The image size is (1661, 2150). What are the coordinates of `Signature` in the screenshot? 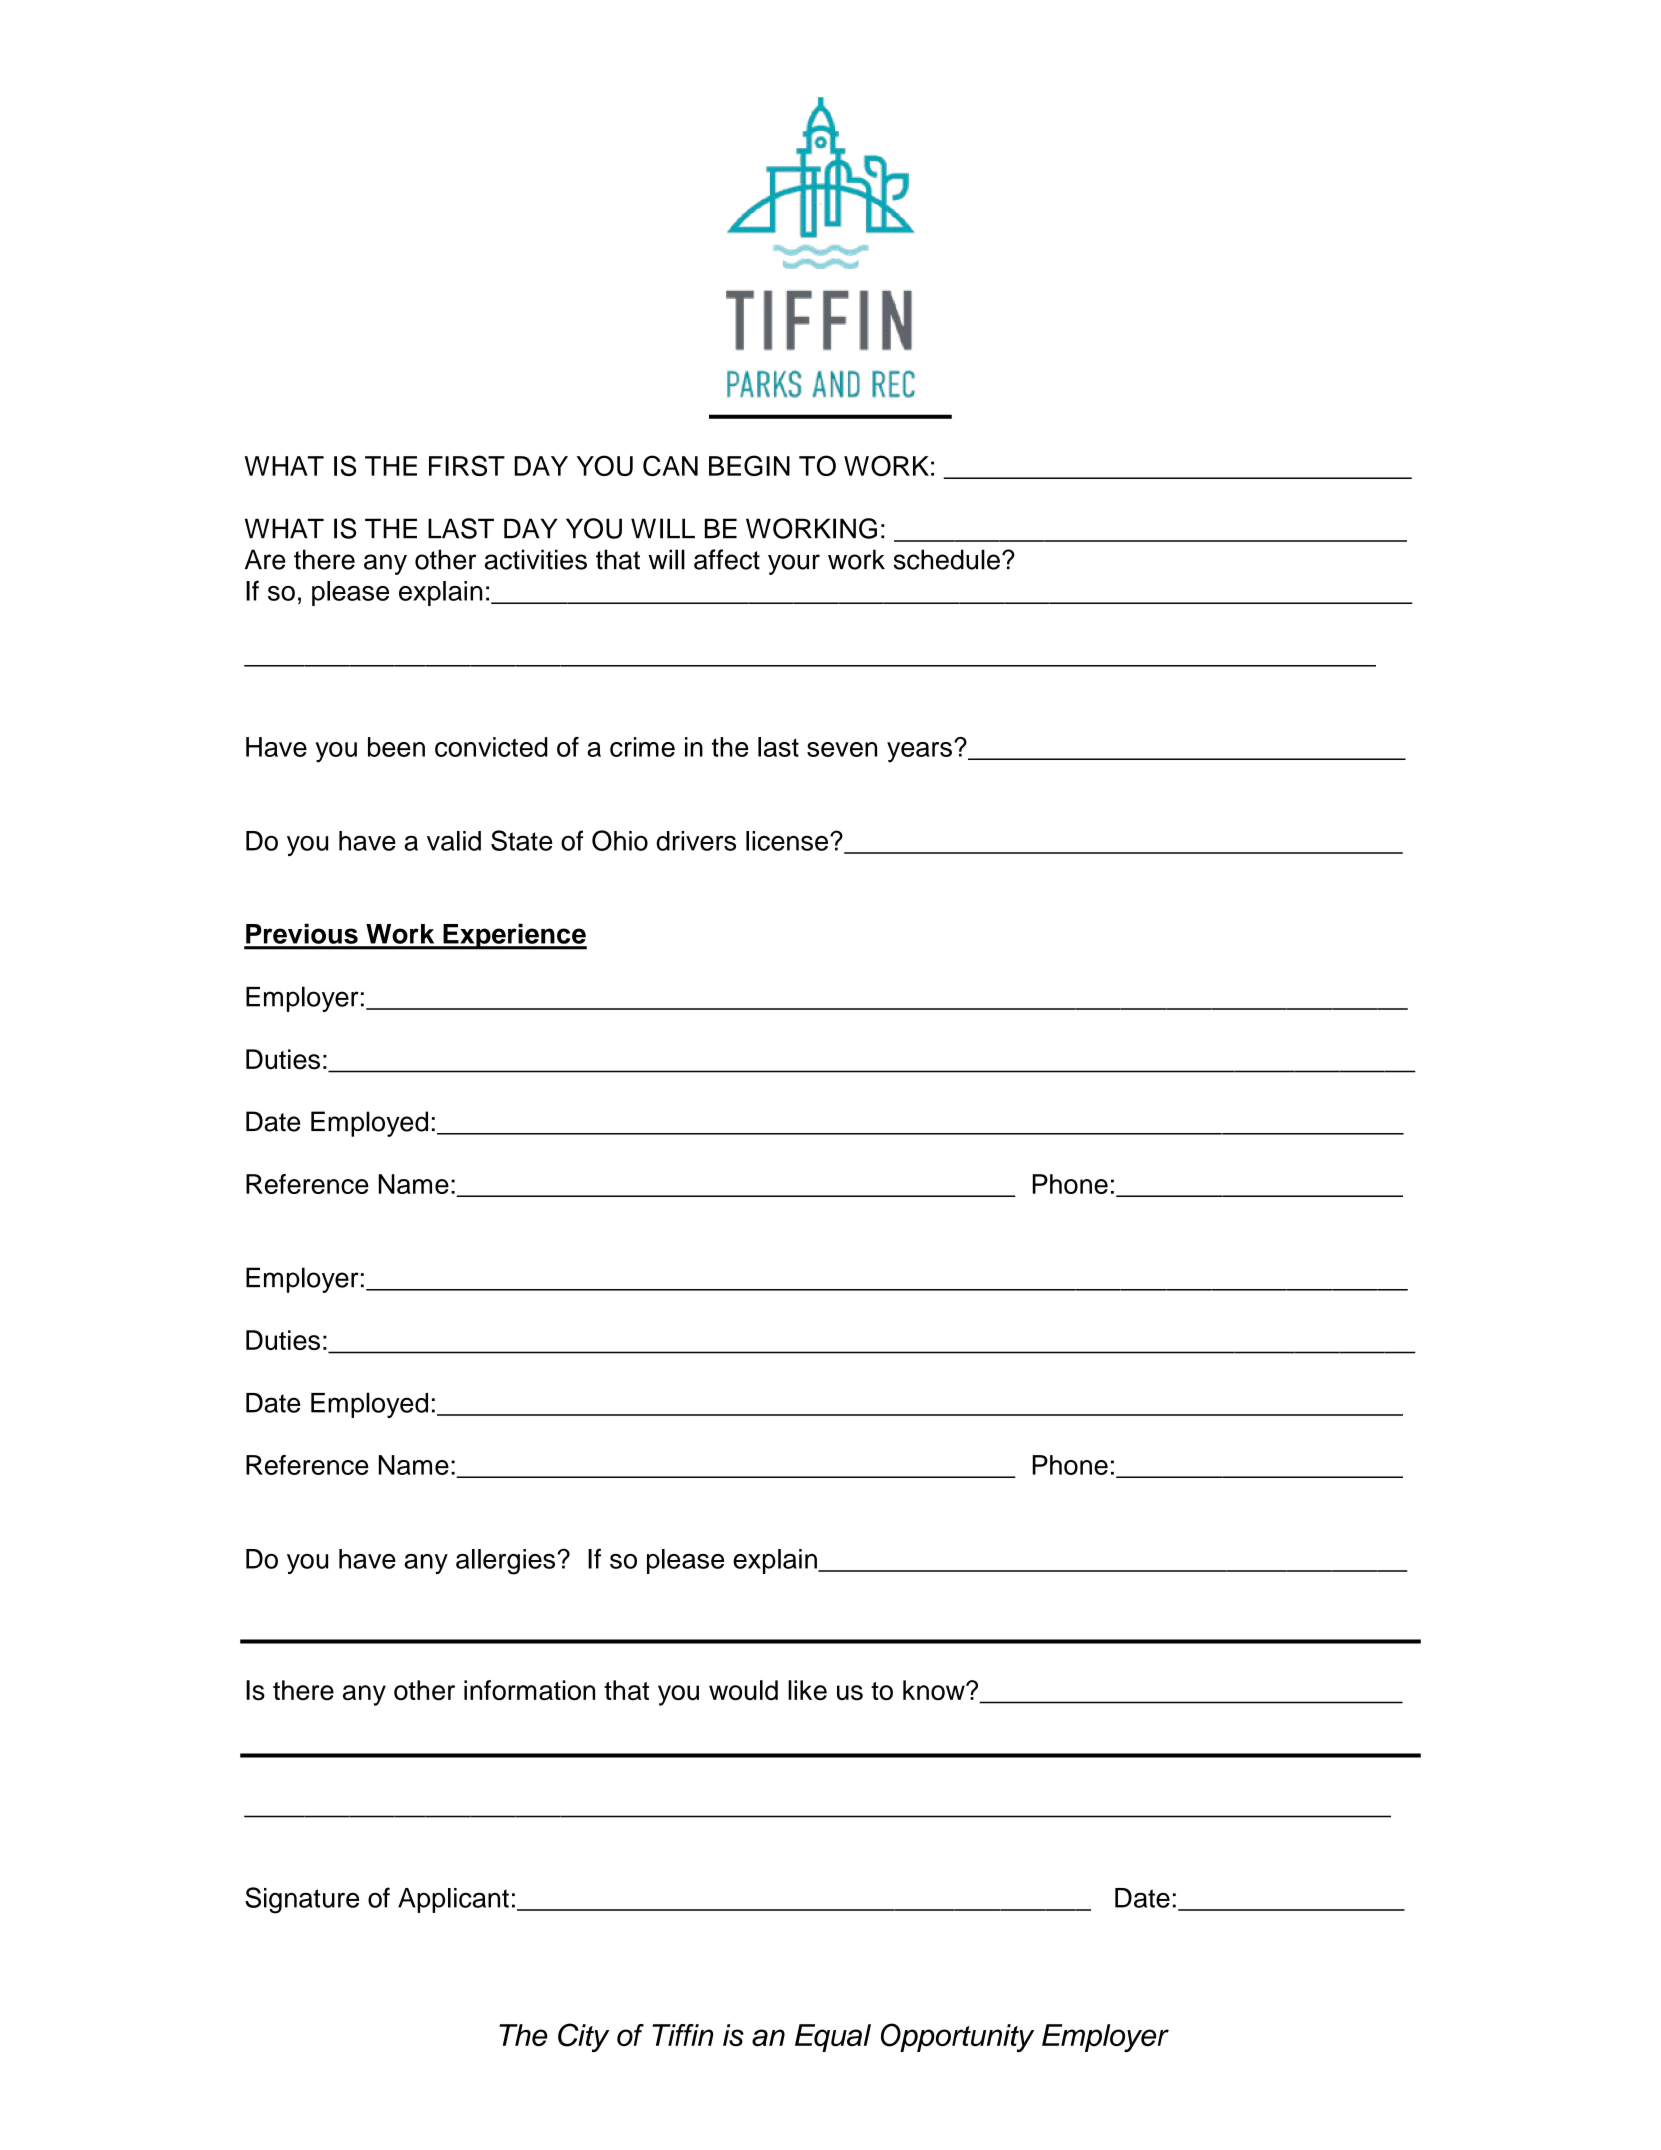 It's located at (302, 1900).
